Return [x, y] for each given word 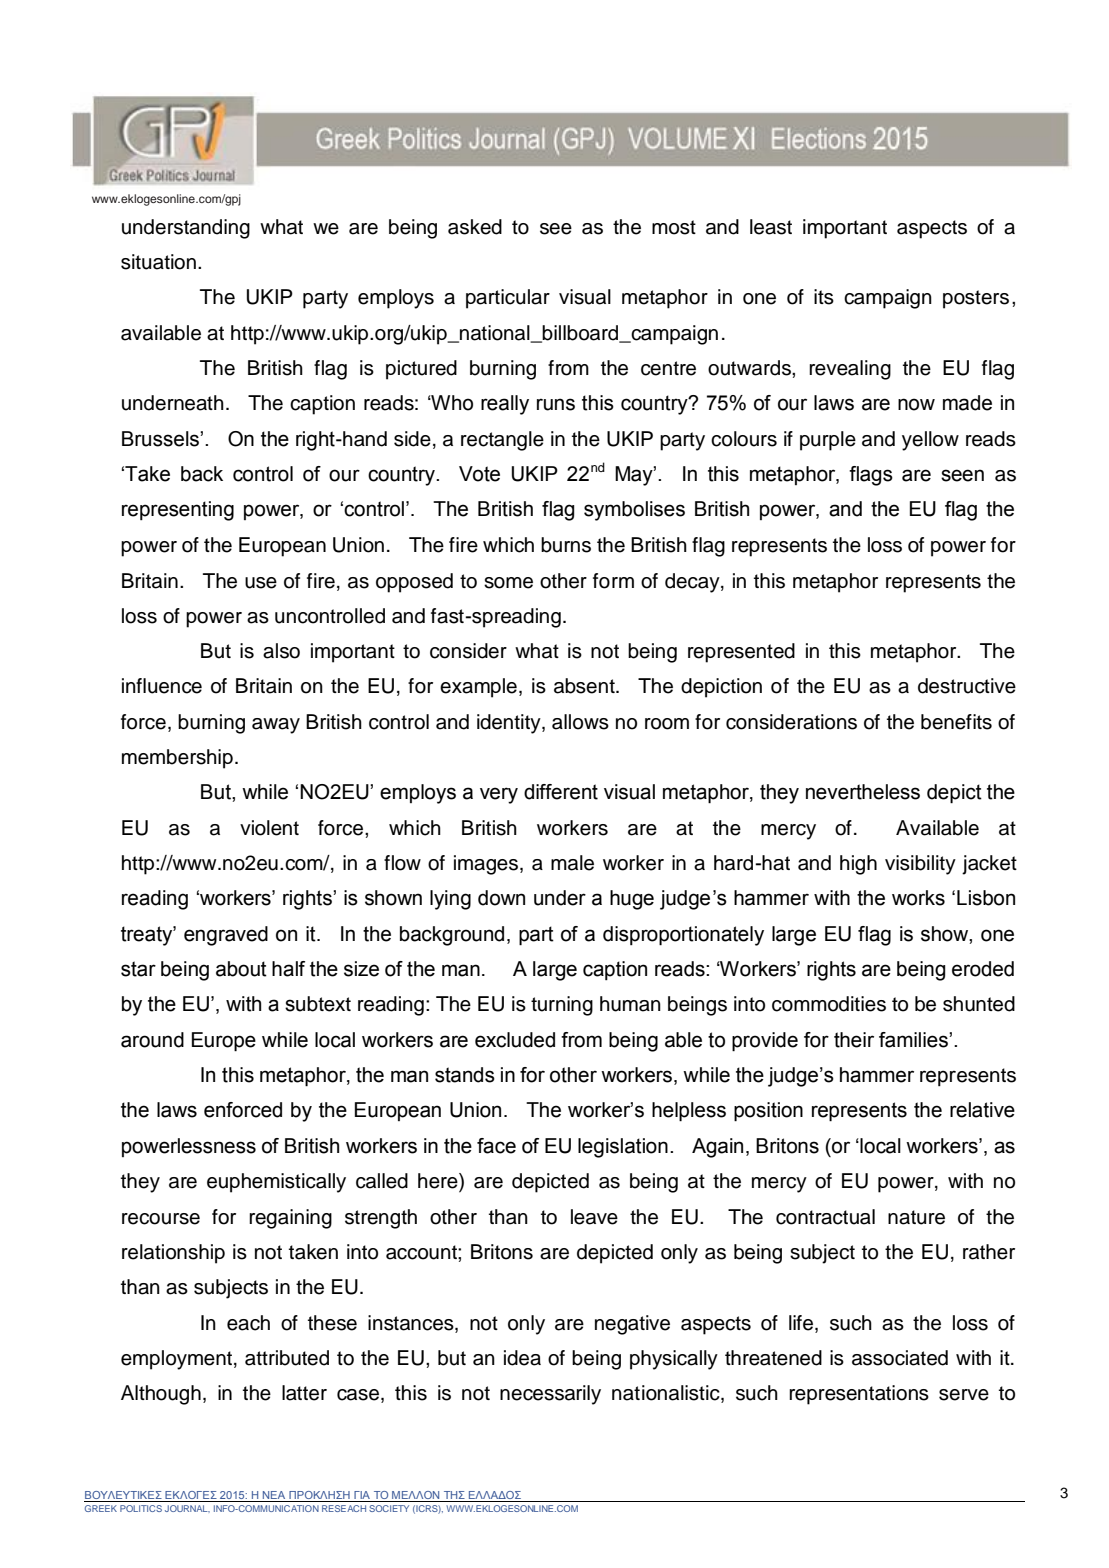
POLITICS [141, 1508]
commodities [829, 1004]
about [241, 969]
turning [562, 1006]
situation [158, 262]
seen [962, 475]
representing [178, 511]
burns [566, 545]
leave [594, 1217]
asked [475, 227]
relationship [173, 1254]
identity [510, 724]
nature [916, 1217]
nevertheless [863, 792]
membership [177, 759]
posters [976, 299]
